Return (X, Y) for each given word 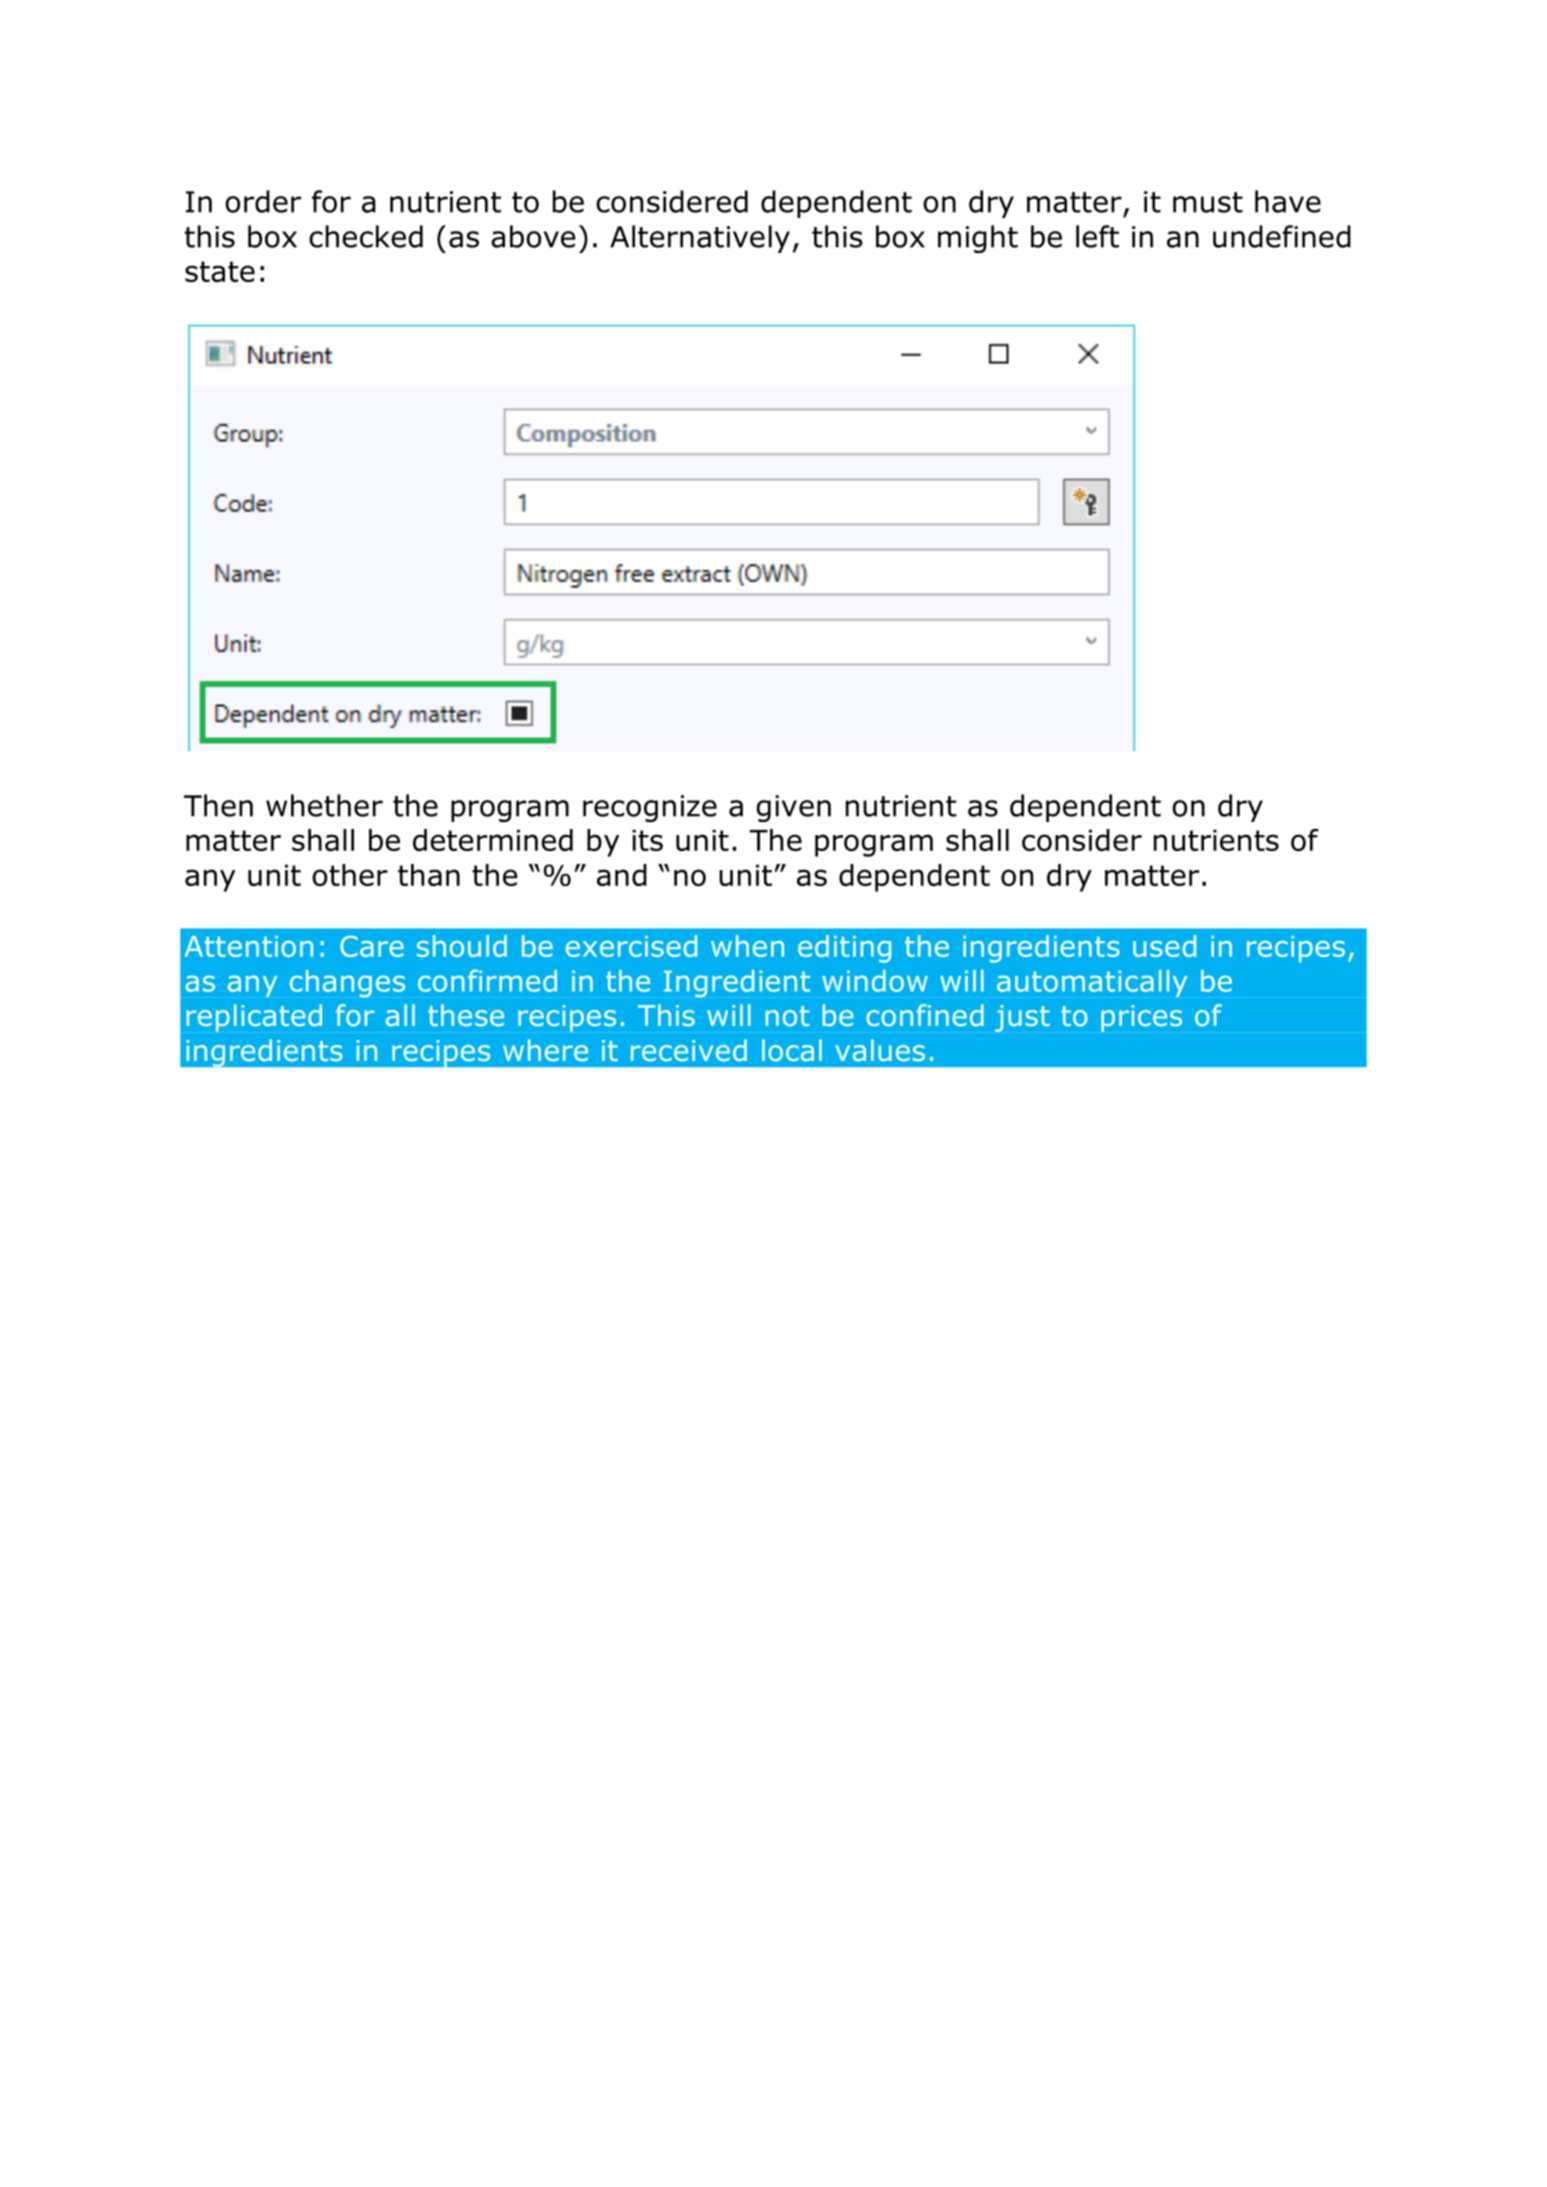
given (793, 808)
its (647, 840)
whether (324, 805)
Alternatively (700, 239)
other (350, 875)
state (220, 271)
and (622, 875)
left (1097, 236)
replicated (254, 1018)
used (1164, 946)
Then (218, 805)
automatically (1092, 983)
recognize (650, 808)
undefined (1282, 236)
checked (366, 236)
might (978, 239)
